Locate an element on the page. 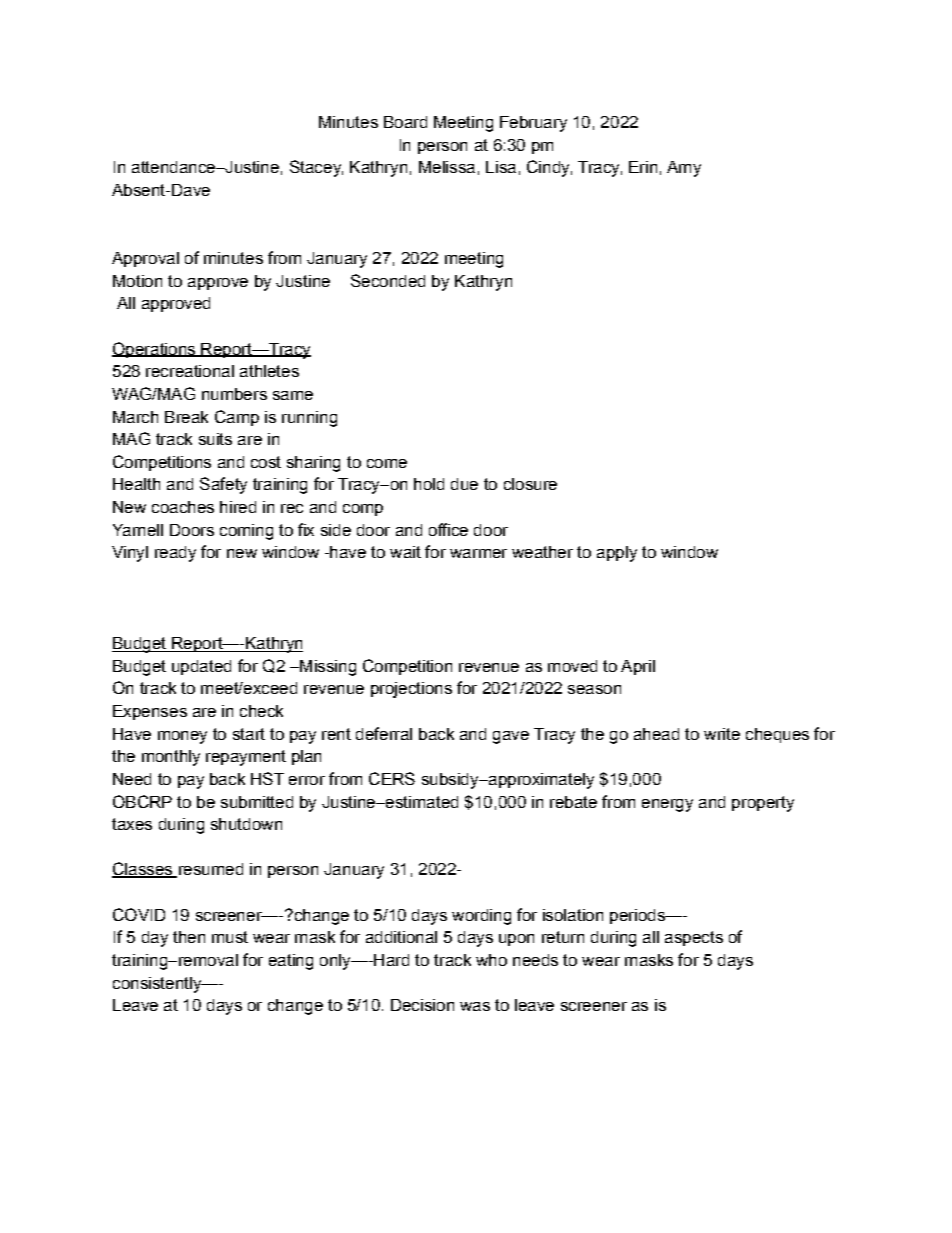 This document has height=1233, width=952. energy is located at coordinates (667, 805).
